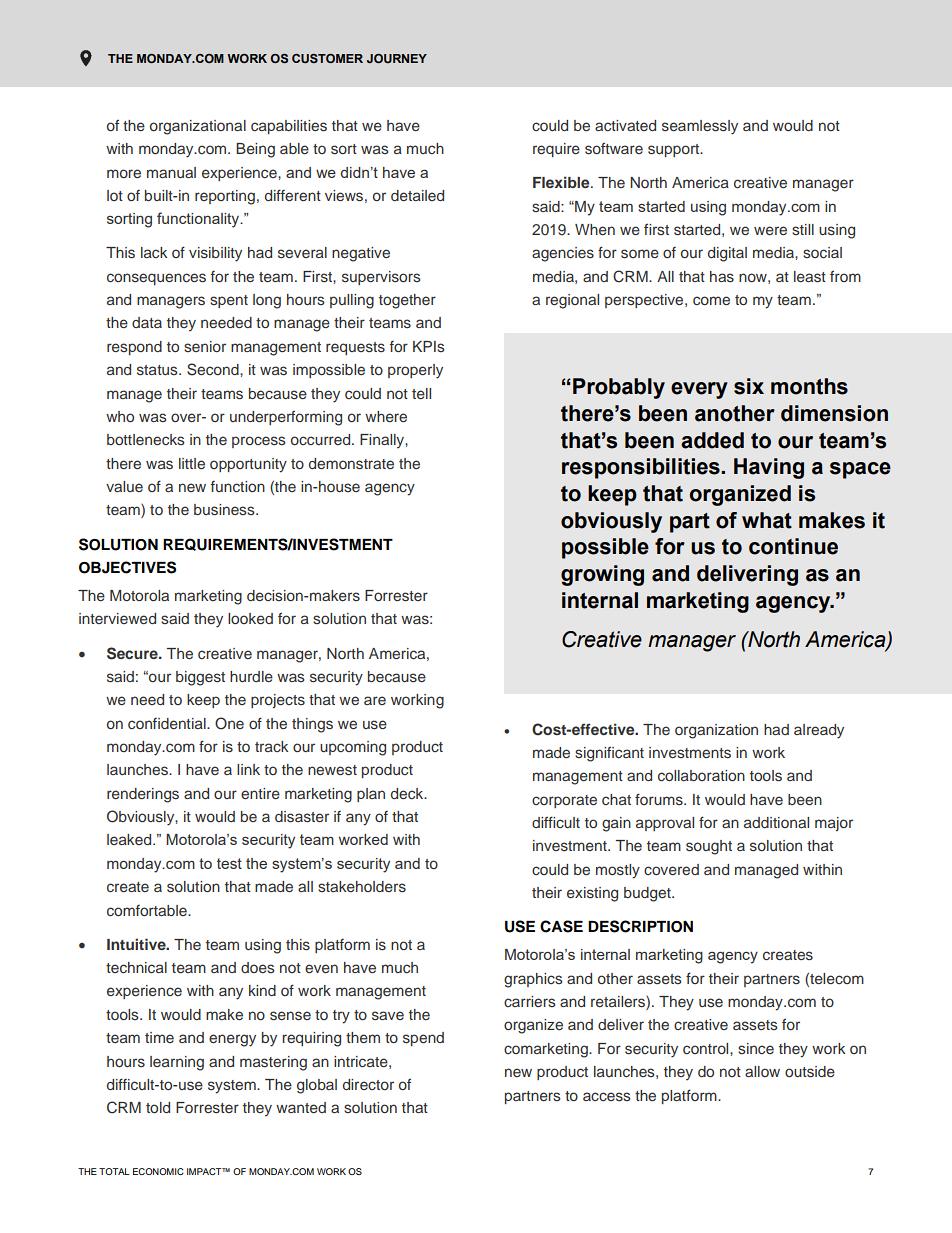 This screenshot has width=952, height=1233. What do you see at coordinates (602, 575) in the screenshot?
I see `growing` at bounding box center [602, 575].
